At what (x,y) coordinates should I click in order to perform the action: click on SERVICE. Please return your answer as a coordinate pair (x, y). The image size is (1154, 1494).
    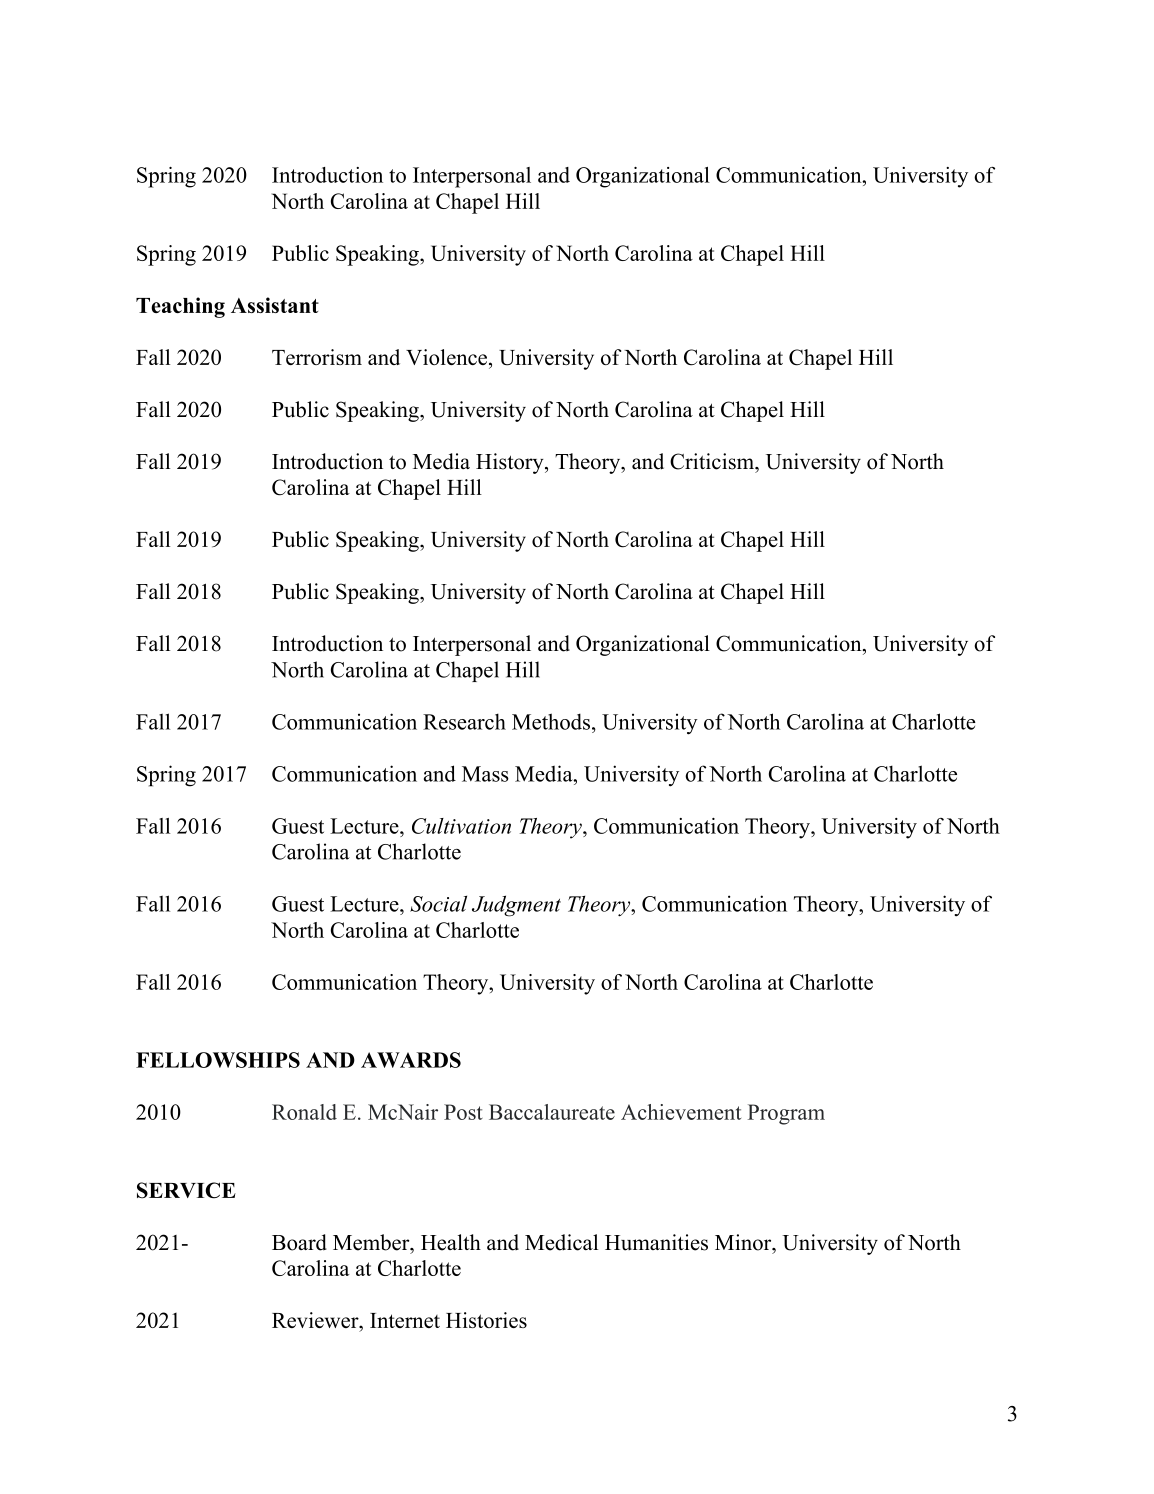
    Looking at the image, I should click on (186, 1190).
